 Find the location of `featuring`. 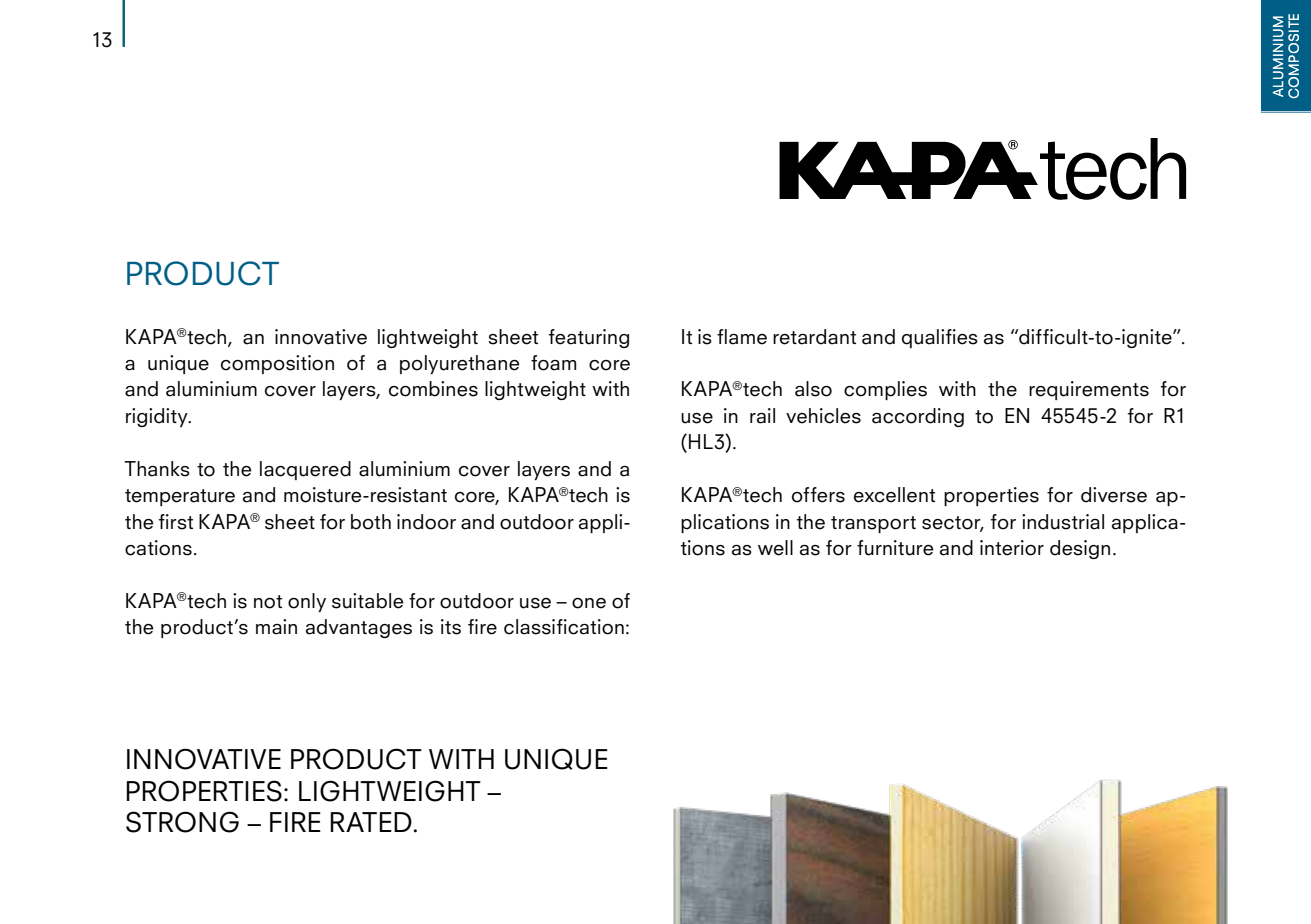

featuring is located at coordinates (589, 338).
